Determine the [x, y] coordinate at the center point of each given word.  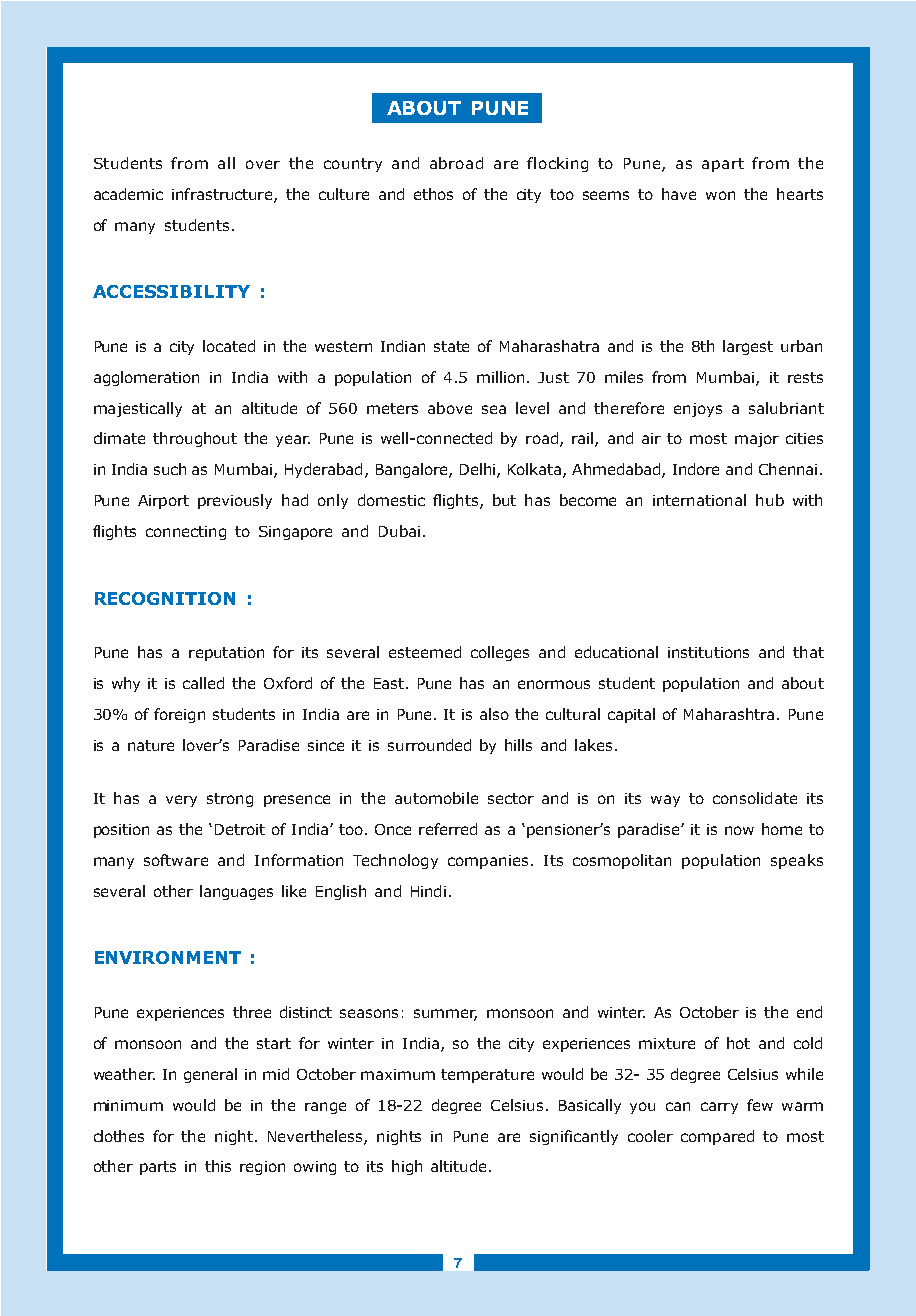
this [218, 1166]
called [203, 683]
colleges [500, 653]
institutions [708, 652]
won [720, 195]
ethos [433, 194]
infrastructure [223, 195]
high [407, 1167]
